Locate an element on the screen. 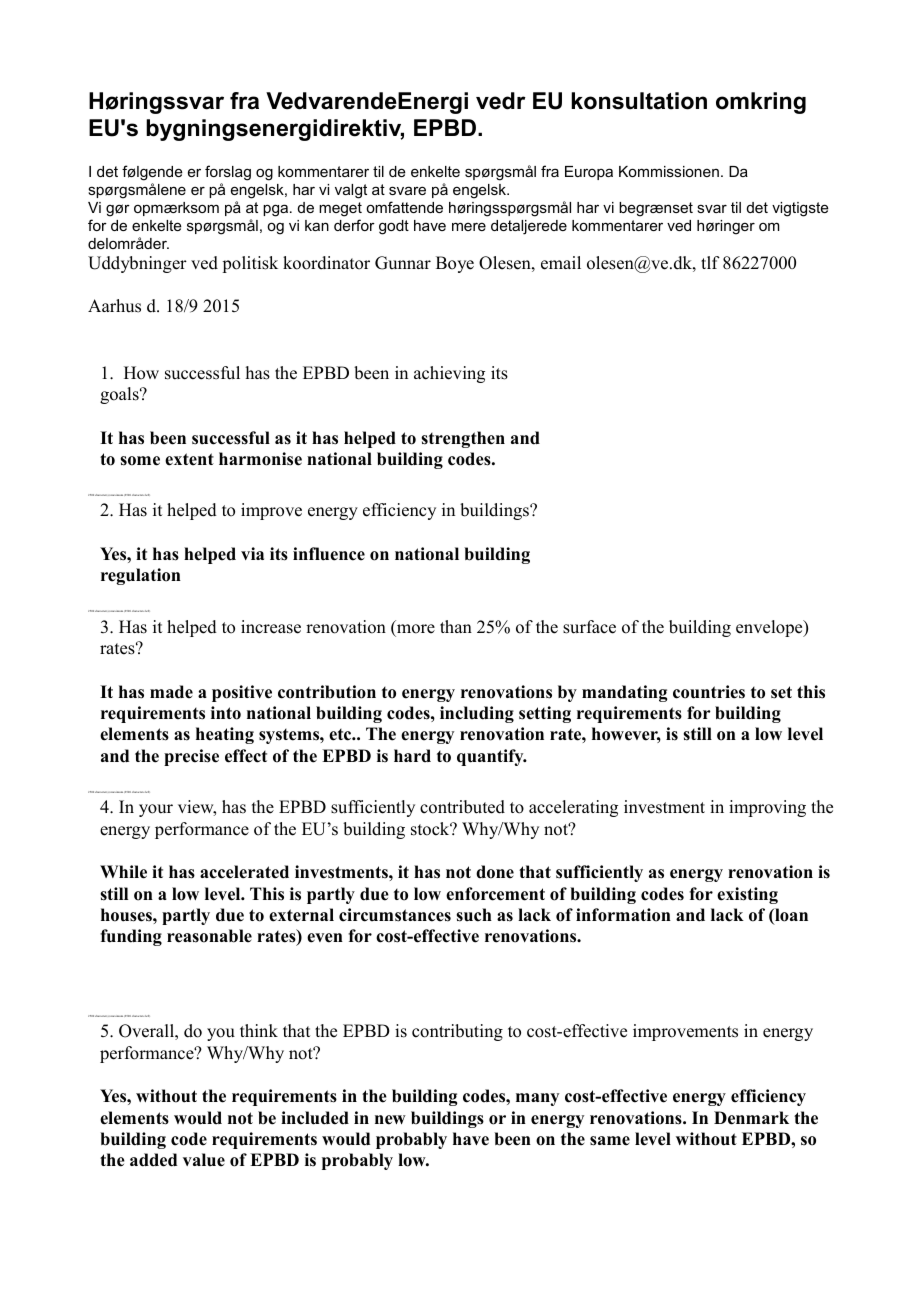 Image resolution: width=924 pixels, height=1308 pixels. strengthen is located at coordinates (463, 439).
